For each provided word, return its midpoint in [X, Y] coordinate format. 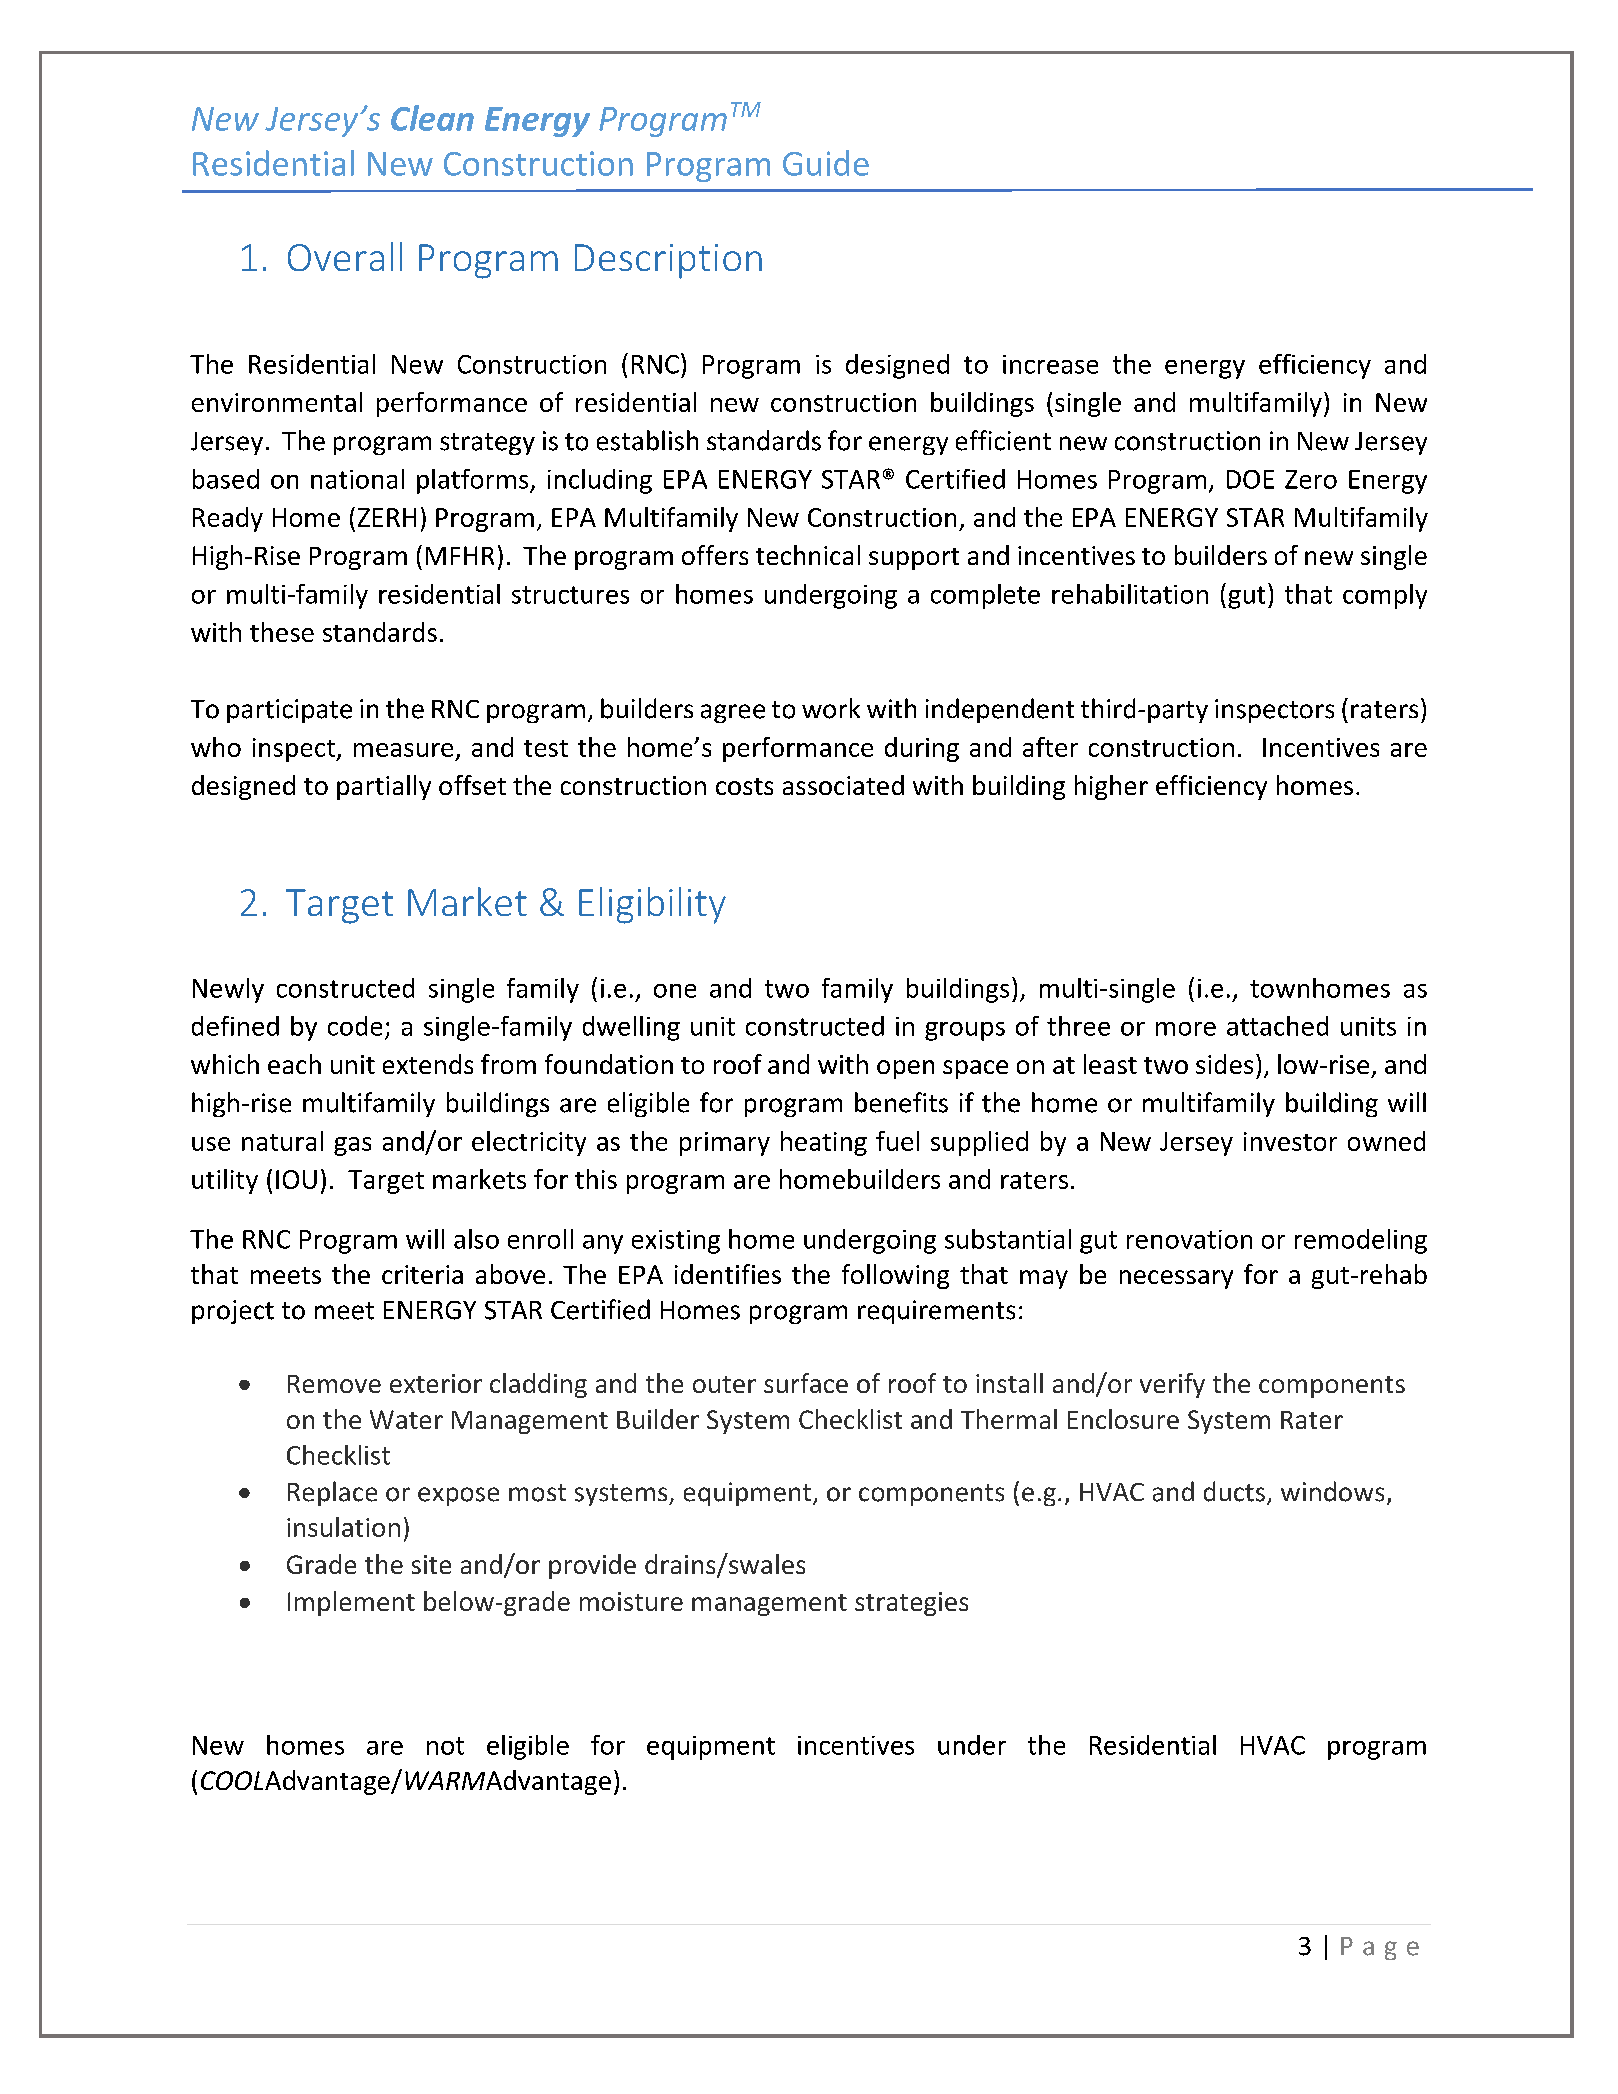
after [1050, 747]
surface [806, 1383]
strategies [911, 1604]
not [445, 1746]
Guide [826, 163]
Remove [334, 1384]
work [831, 708]
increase [1050, 364]
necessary [1176, 1279]
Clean [432, 118]
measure [403, 750]
